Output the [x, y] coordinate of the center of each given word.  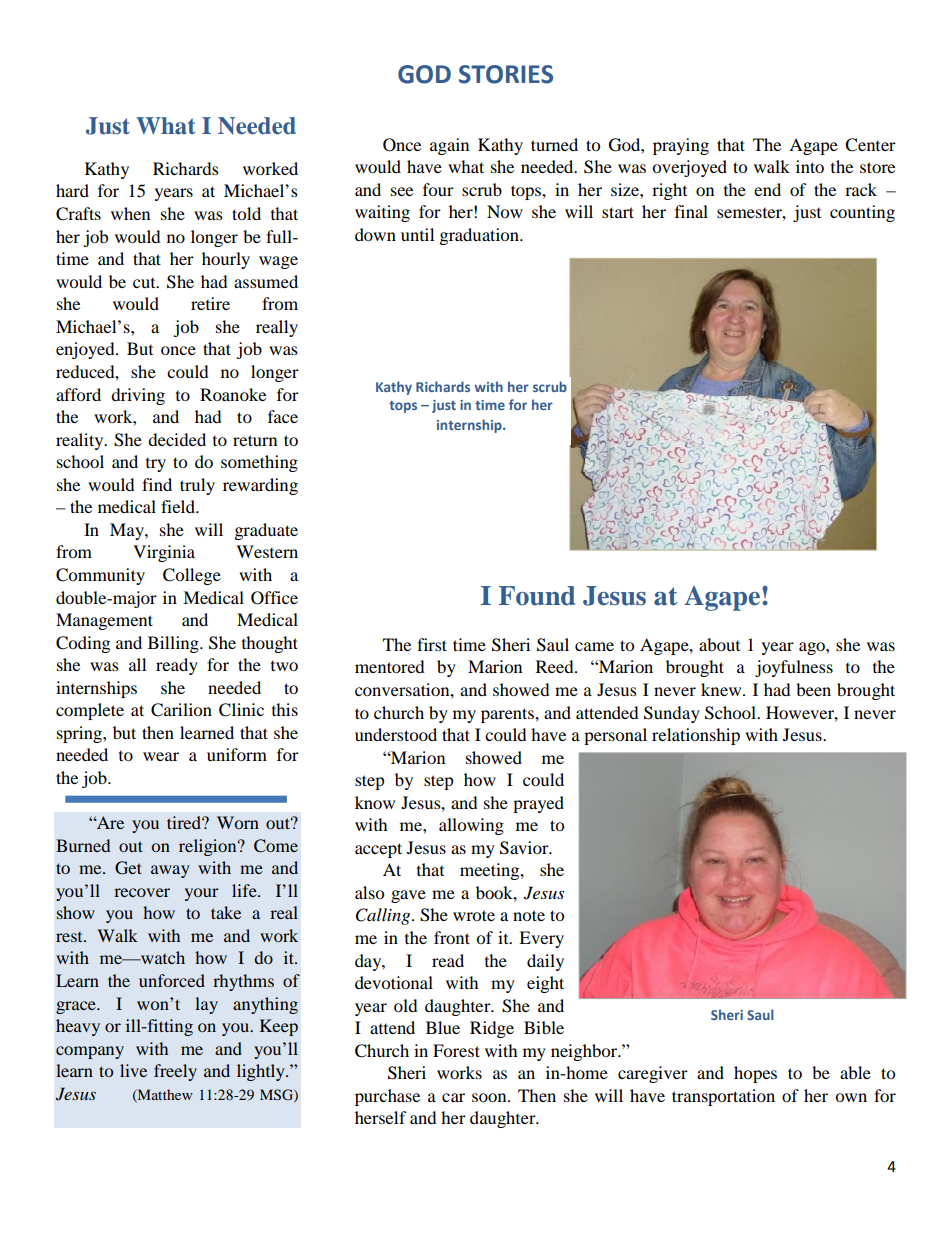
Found [537, 596]
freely [175, 1072]
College [192, 576]
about [719, 644]
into [810, 166]
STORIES [506, 74]
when [130, 213]
